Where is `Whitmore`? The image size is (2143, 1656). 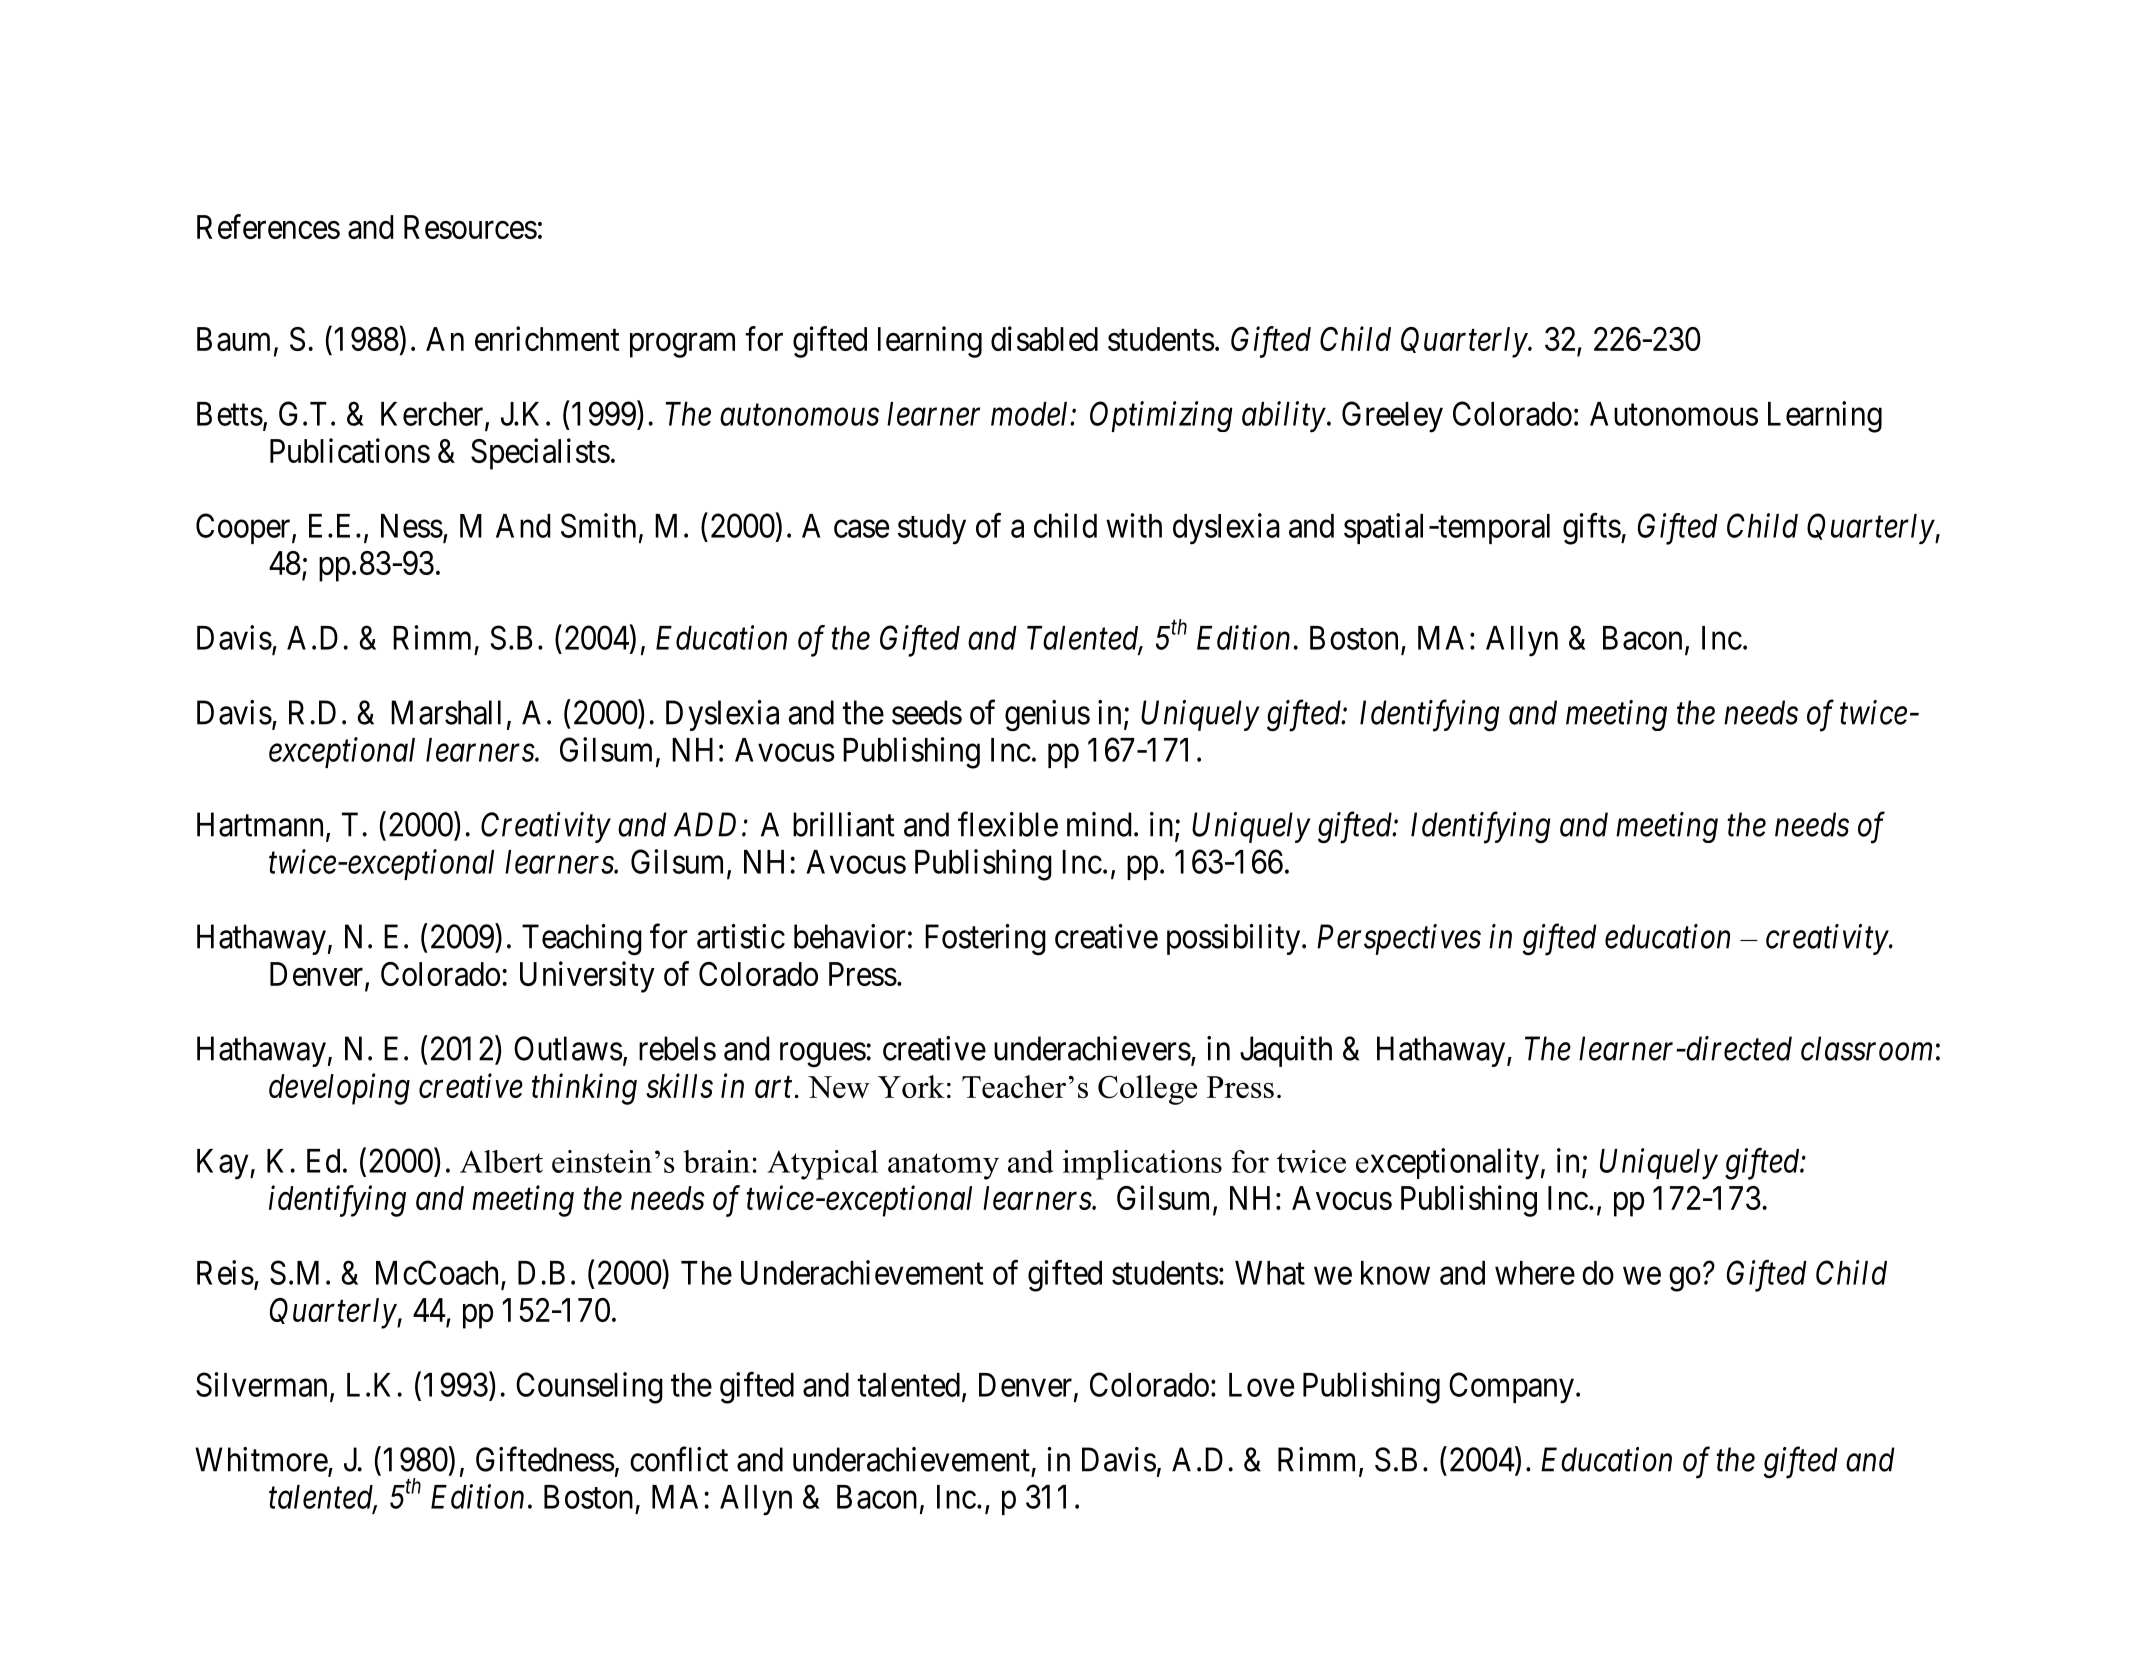 Whitmore is located at coordinates (262, 1460).
